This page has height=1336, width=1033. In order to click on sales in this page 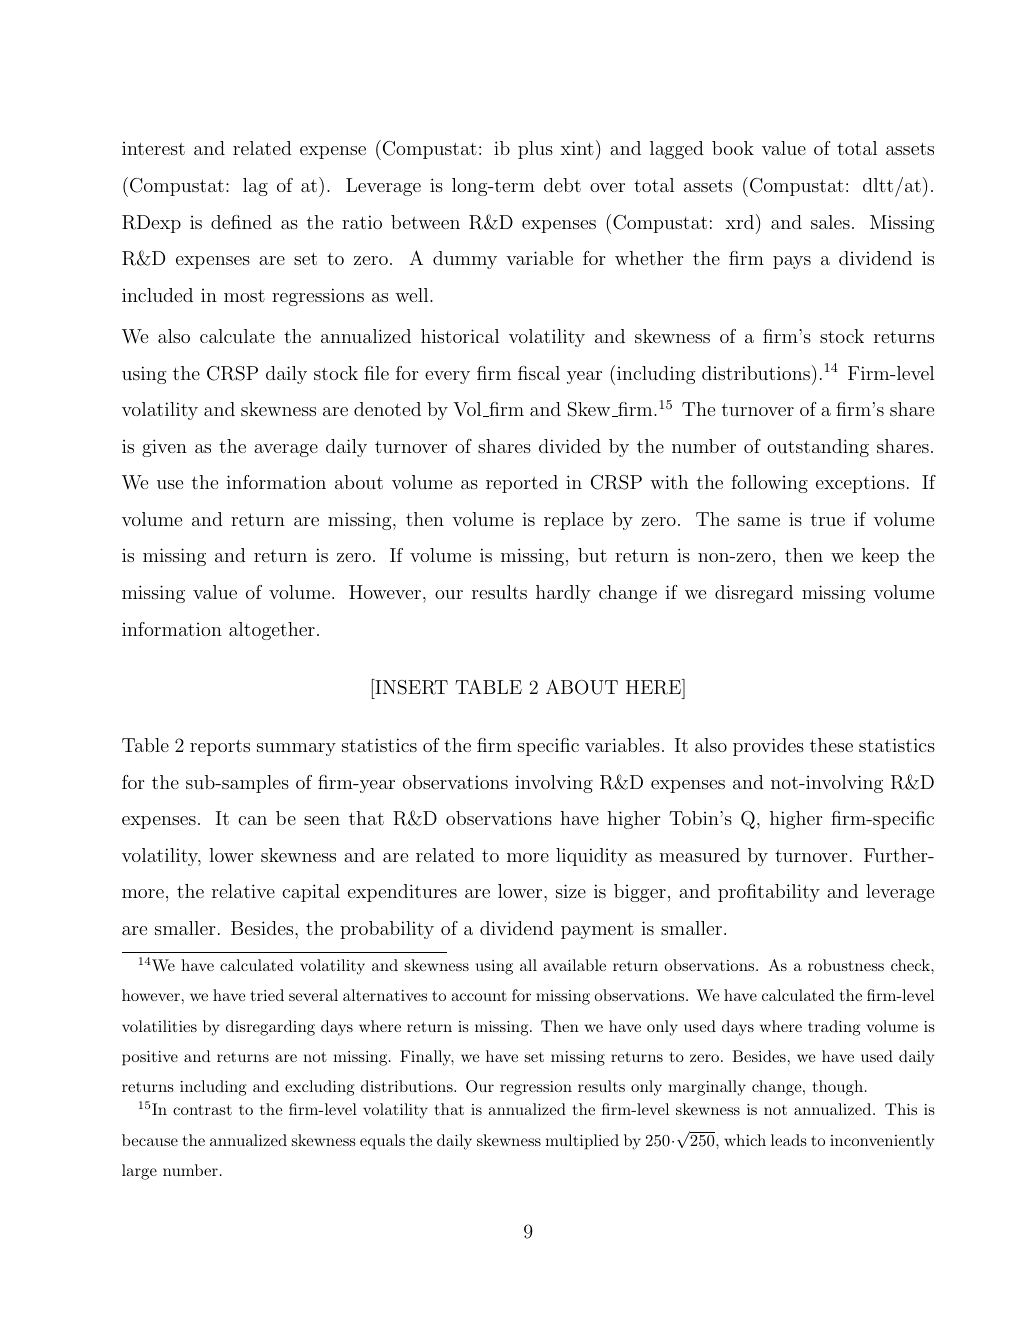, I will do `click(830, 222)`.
